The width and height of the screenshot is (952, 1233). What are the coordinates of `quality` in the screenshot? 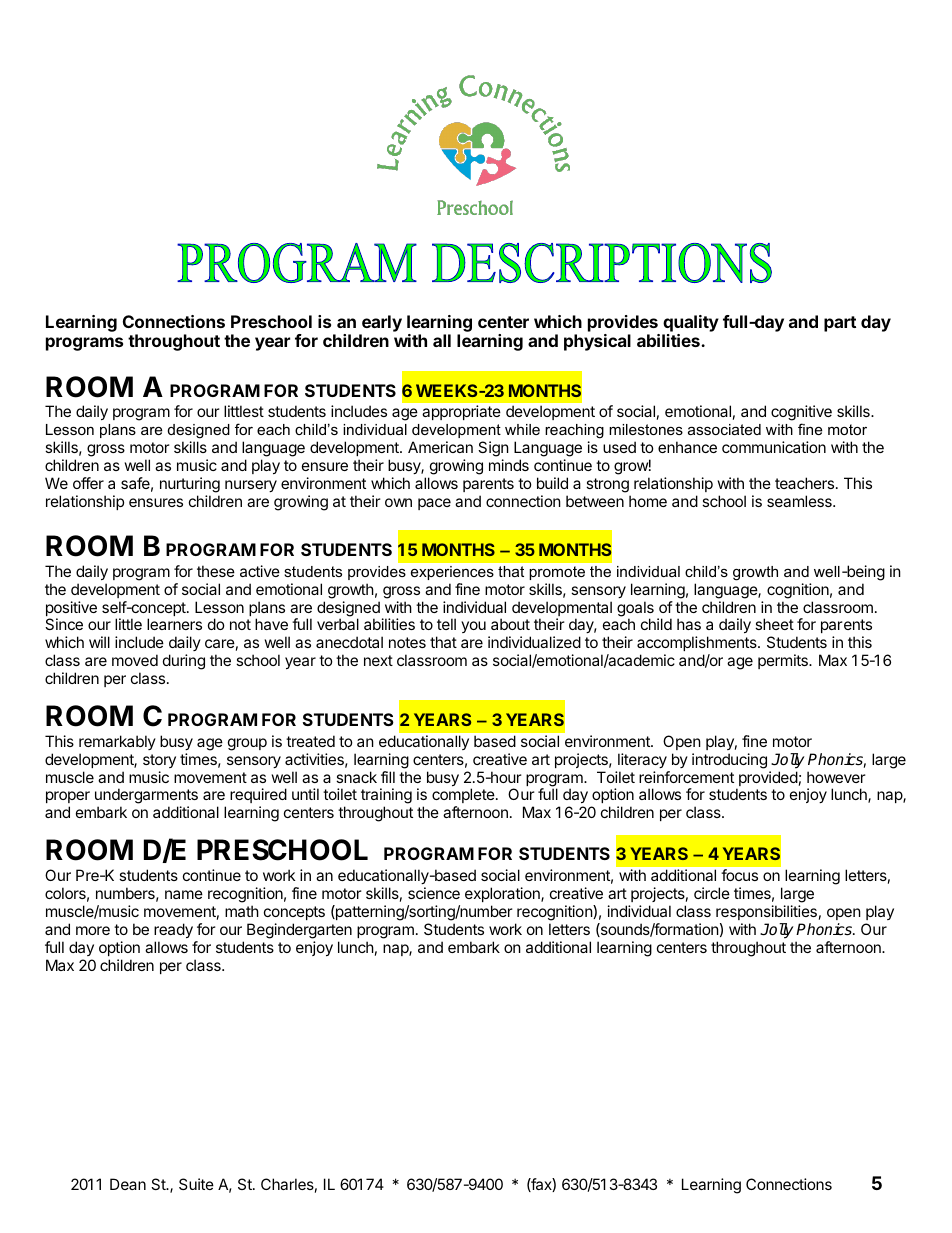 It's located at (691, 323).
